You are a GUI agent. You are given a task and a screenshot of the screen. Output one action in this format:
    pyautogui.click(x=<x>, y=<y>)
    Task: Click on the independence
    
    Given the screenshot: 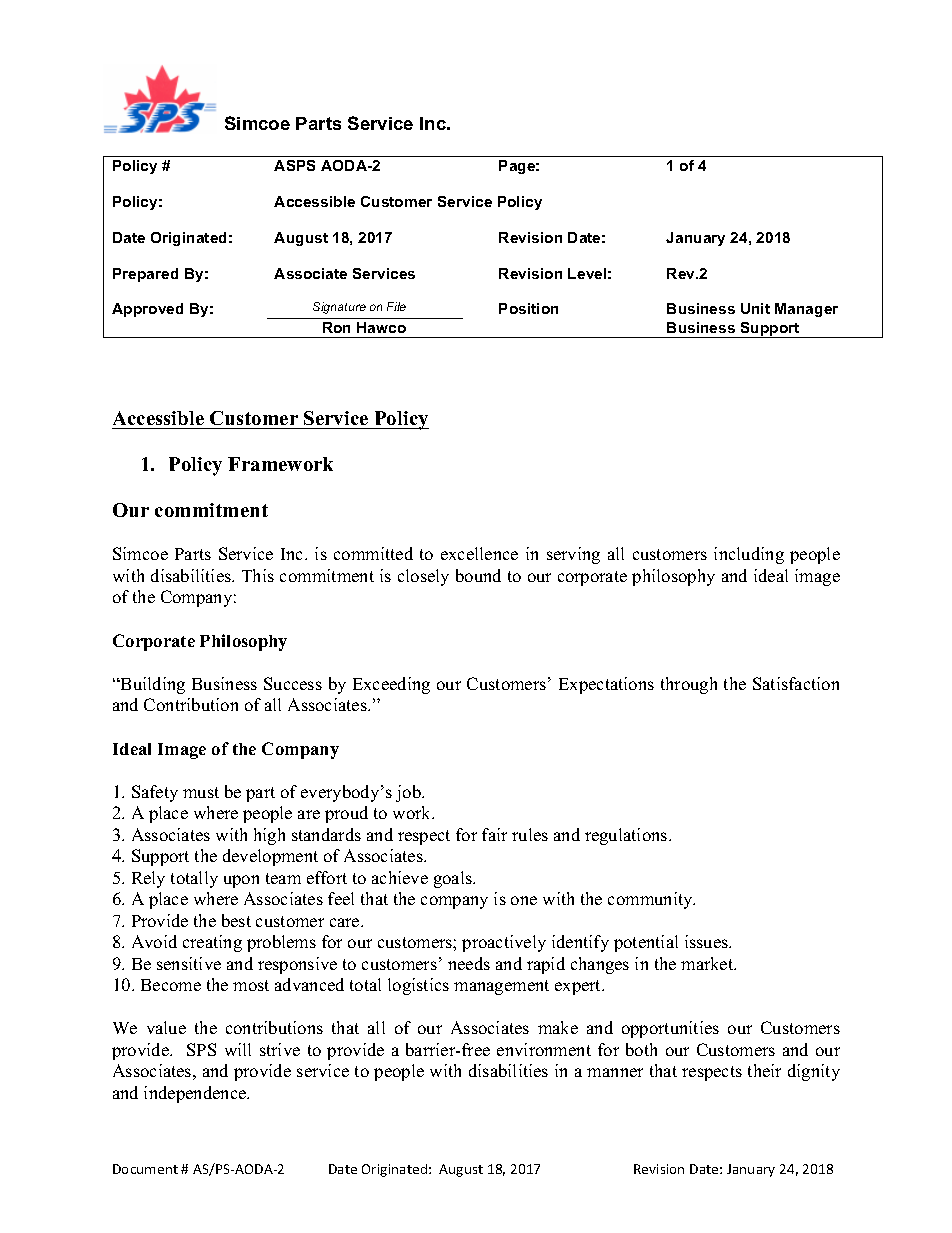 What is the action you would take?
    pyautogui.click(x=196, y=1094)
